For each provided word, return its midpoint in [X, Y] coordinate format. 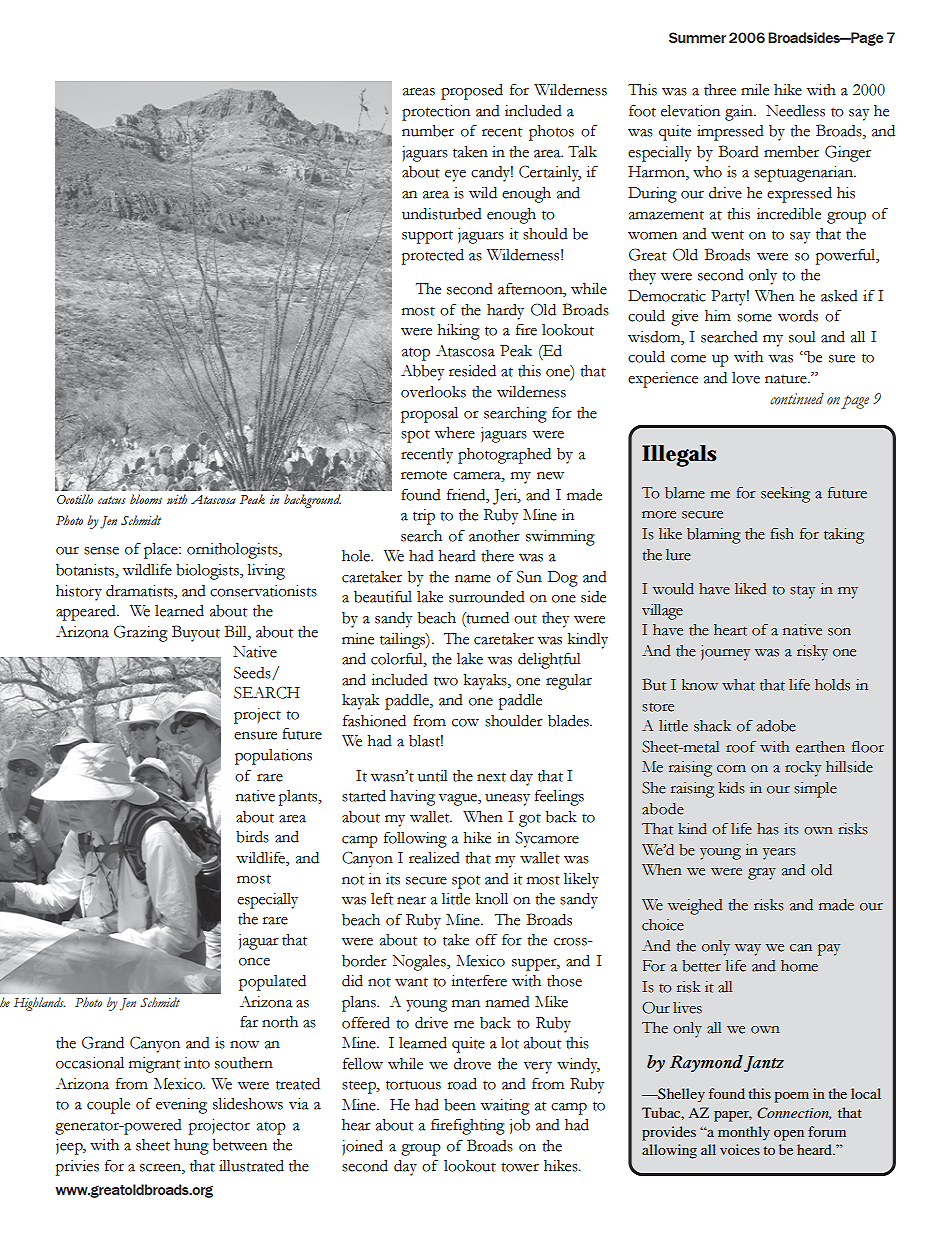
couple [108, 1106]
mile [755, 90]
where [455, 433]
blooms [146, 499]
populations [273, 757]
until [432, 776]
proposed [472, 92]
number [428, 131]
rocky [803, 769]
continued [797, 398]
